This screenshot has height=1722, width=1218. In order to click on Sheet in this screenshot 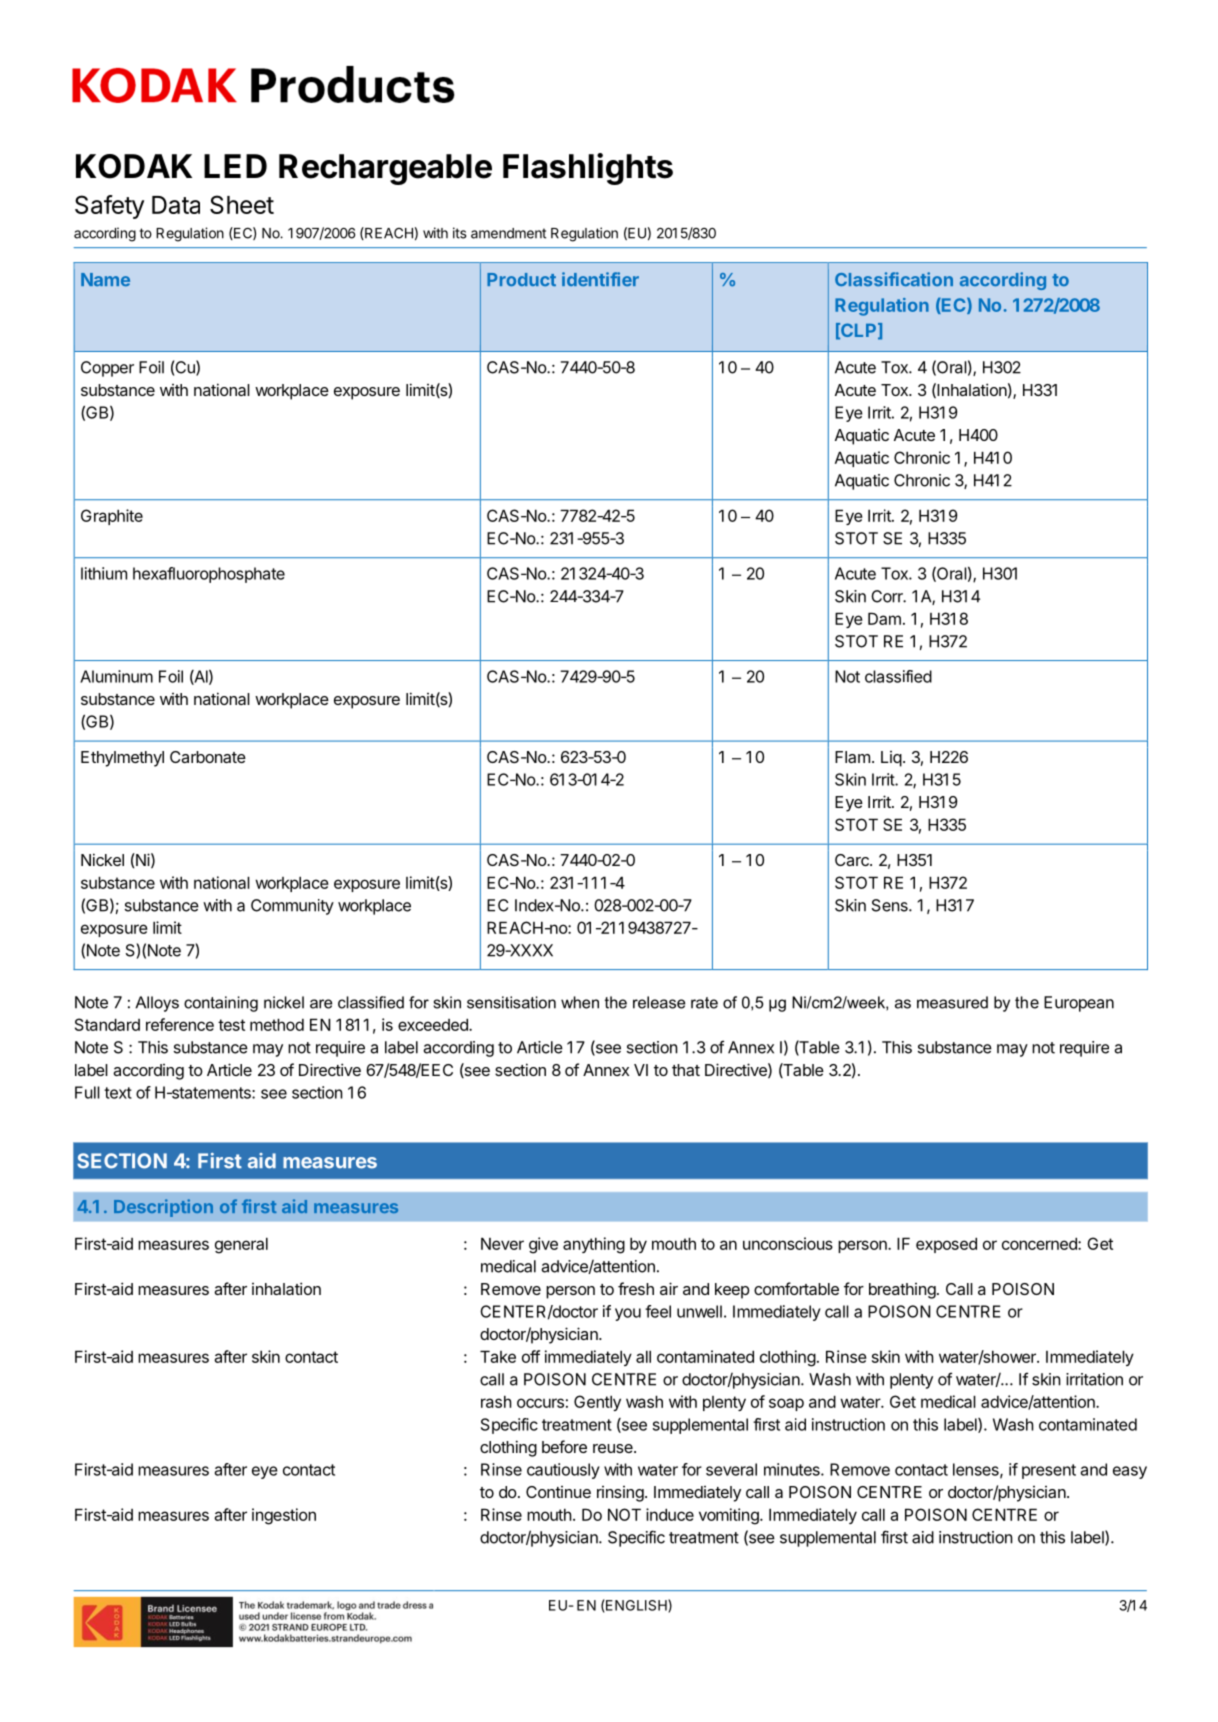, I will do `click(242, 204)`.
